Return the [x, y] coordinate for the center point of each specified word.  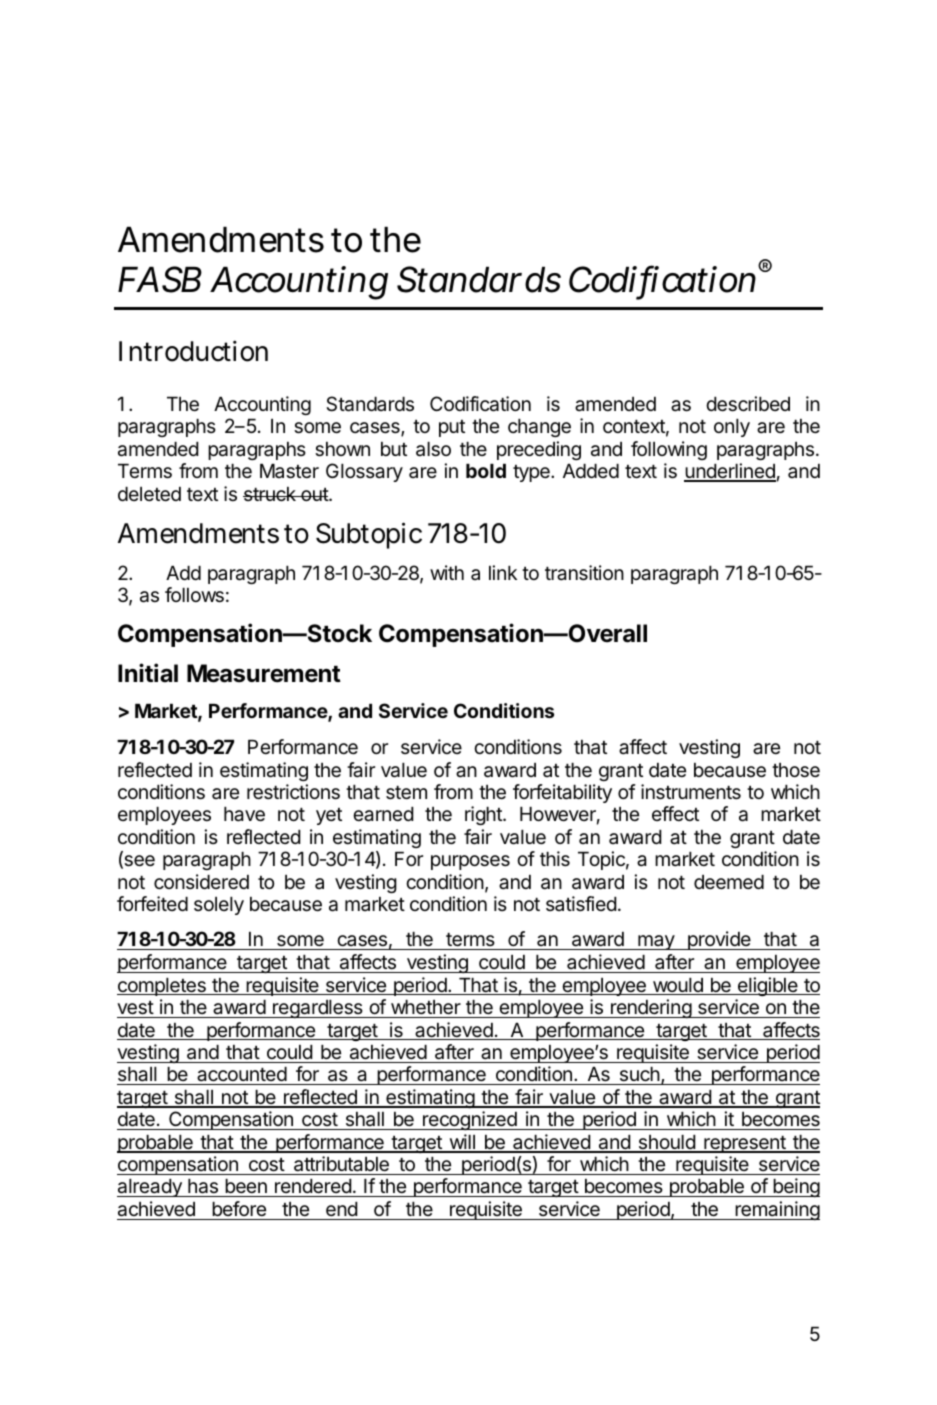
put [452, 428]
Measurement [264, 673]
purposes [470, 862]
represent [745, 1144]
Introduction [193, 351]
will [462, 1143]
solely [219, 906]
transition [584, 573]
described [748, 404]
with [447, 572]
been [246, 1188]
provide [719, 940]
